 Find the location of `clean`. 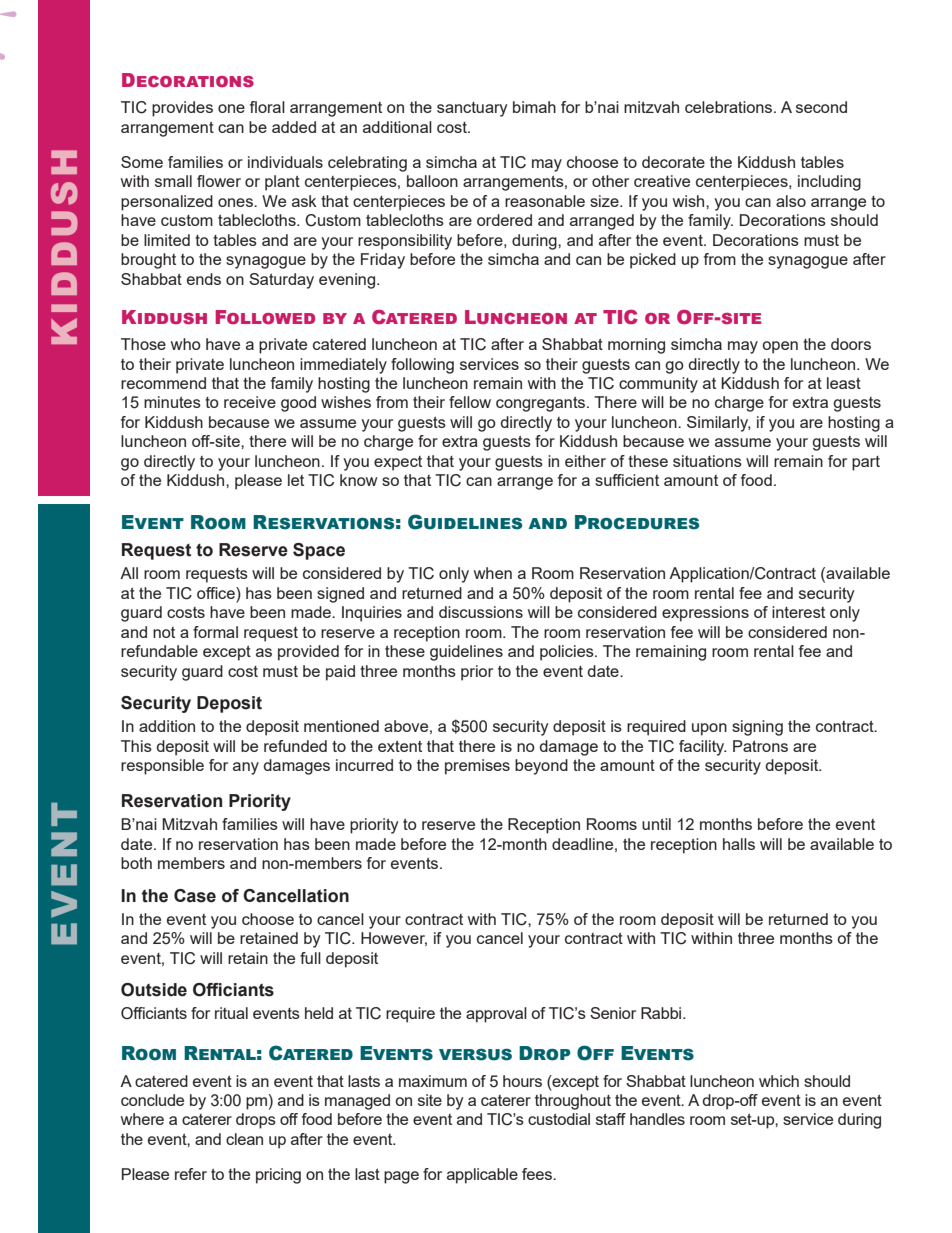

clean is located at coordinates (244, 1139).
